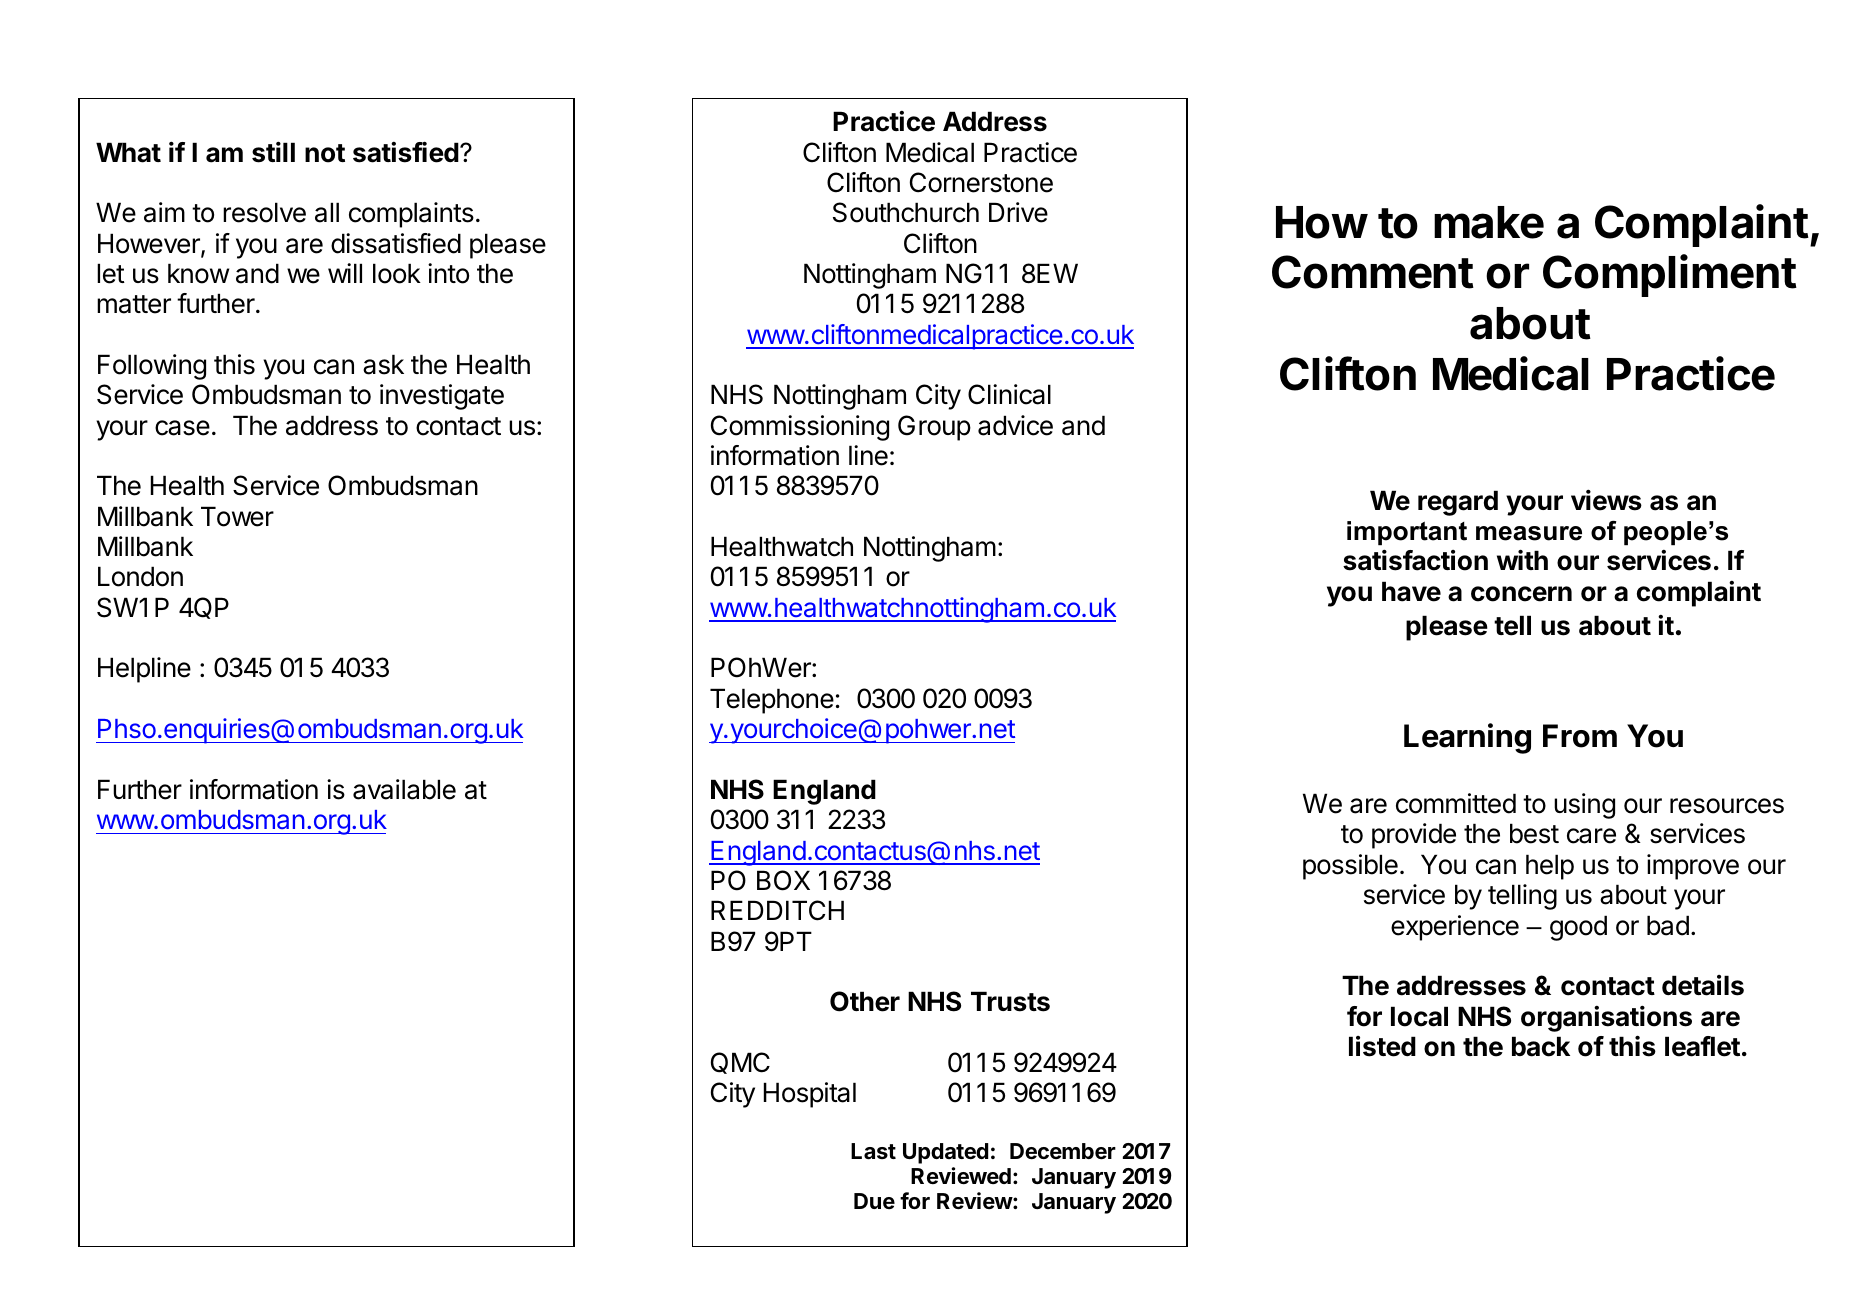  I want to click on ask, so click(383, 364).
